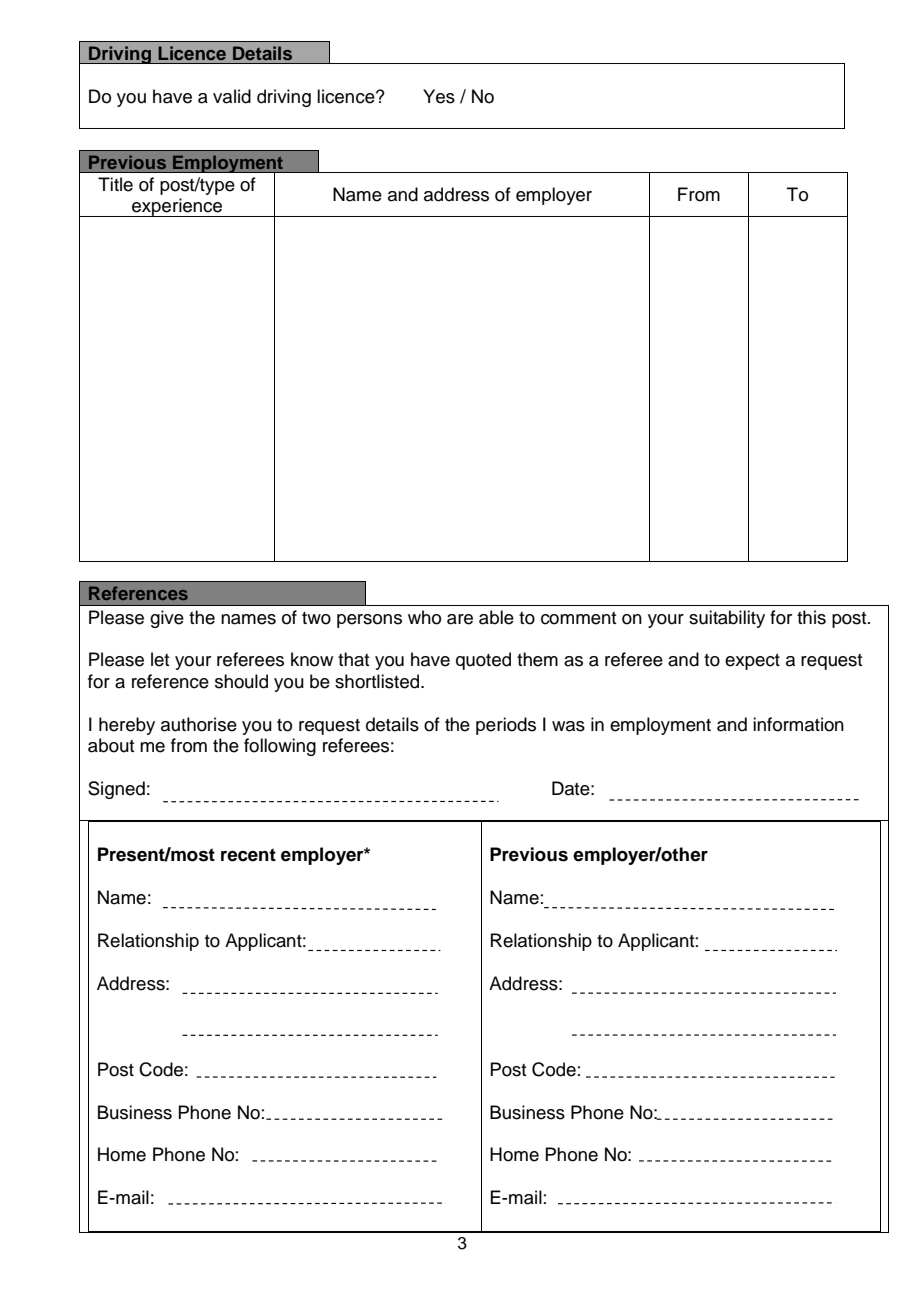  What do you see at coordinates (167, 619) in the screenshot?
I see `give` at bounding box center [167, 619].
